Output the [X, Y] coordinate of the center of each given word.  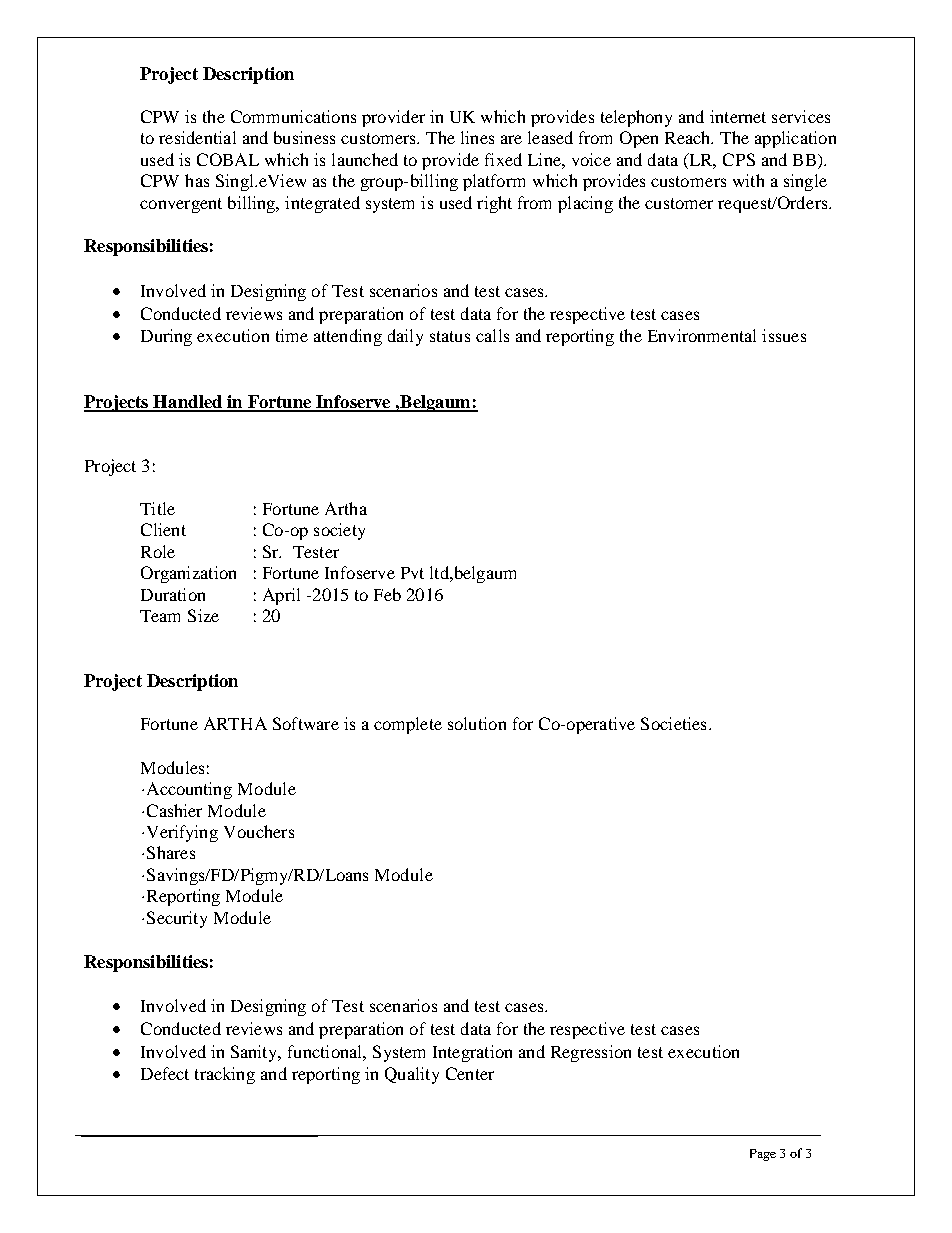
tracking [225, 1075]
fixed [503, 159]
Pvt [412, 573]
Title [157, 508]
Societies [673, 723]
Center [470, 1073]
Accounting [189, 790]
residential [197, 137]
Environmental [702, 335]
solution [477, 723]
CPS [739, 159]
